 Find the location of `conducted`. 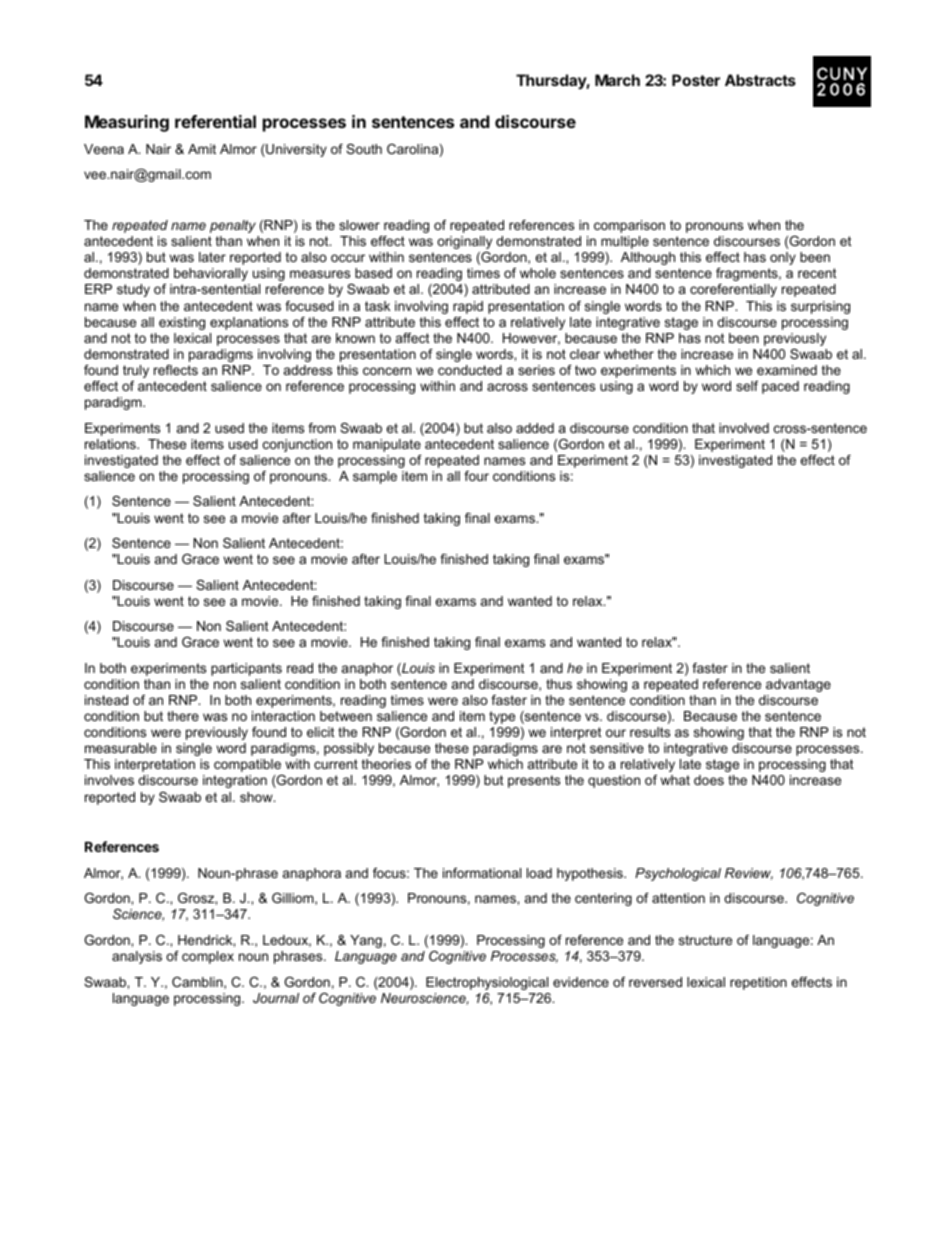

conducted is located at coordinates (470, 370).
